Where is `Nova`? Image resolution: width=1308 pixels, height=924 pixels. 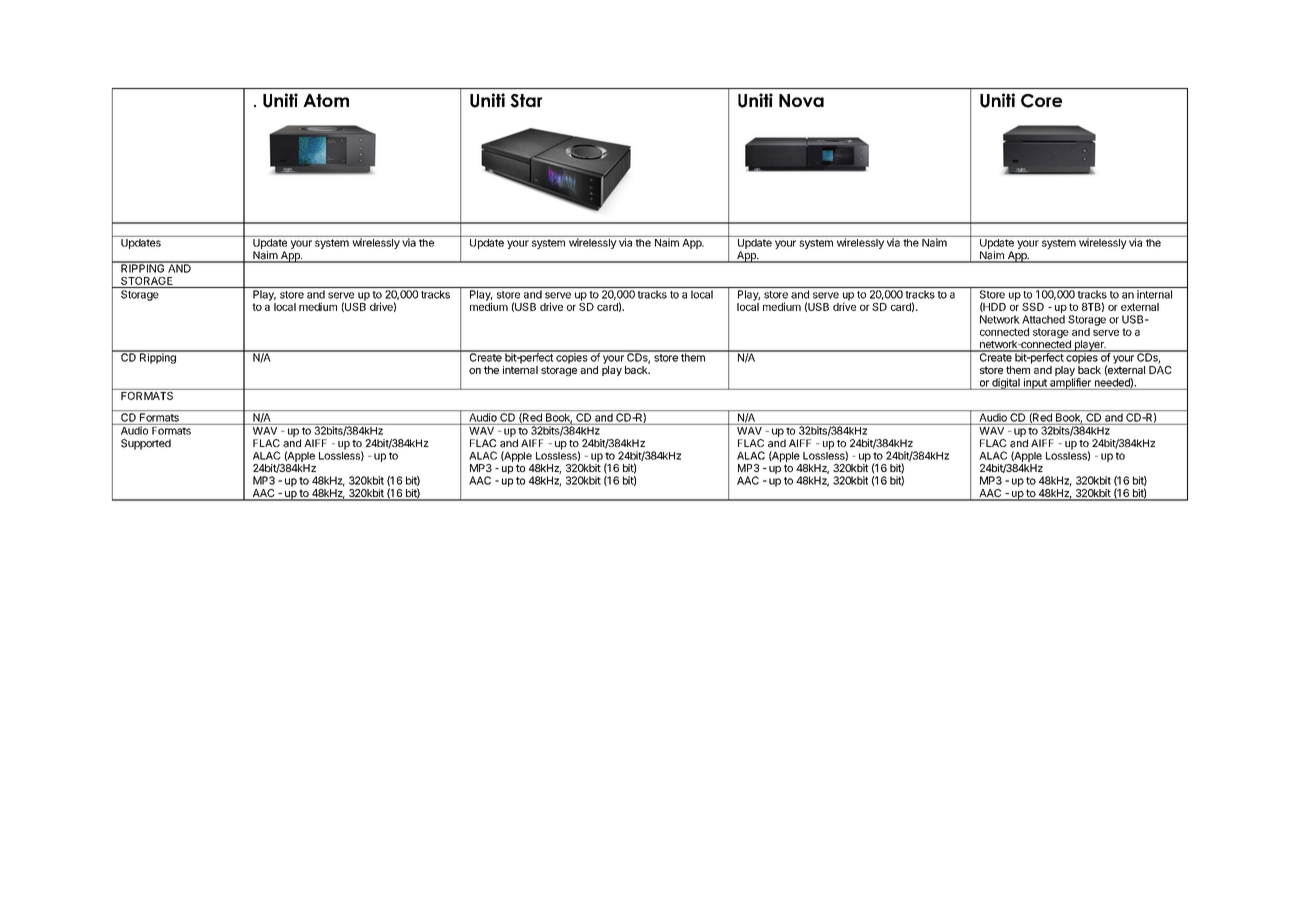
Nova is located at coordinates (801, 100).
